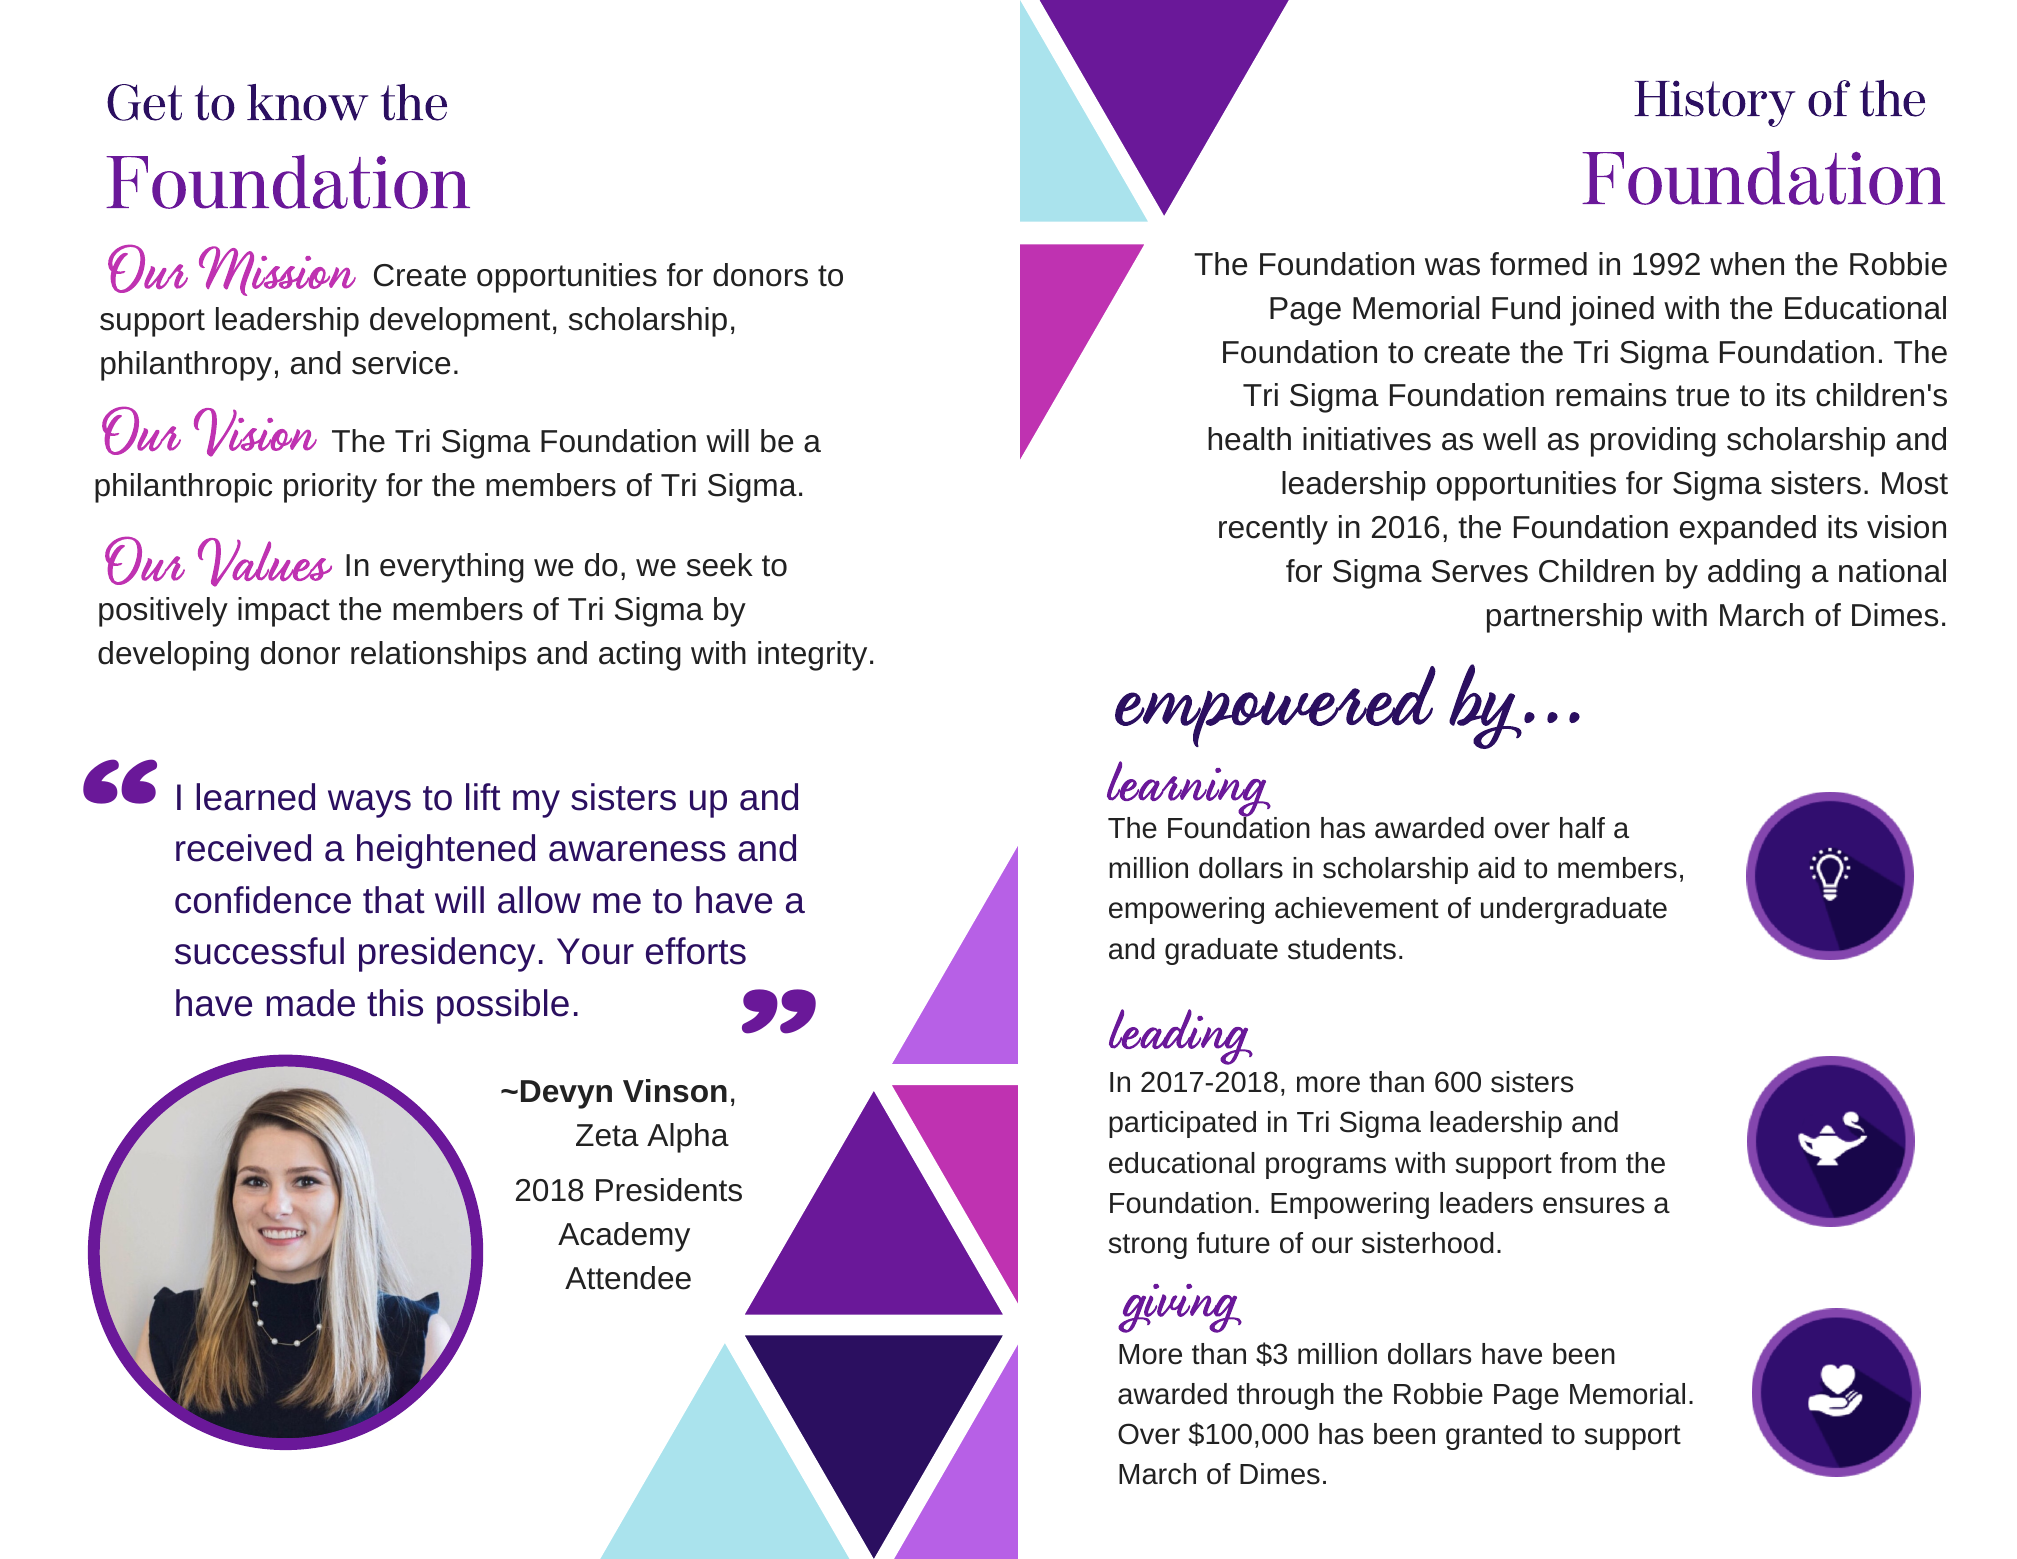  What do you see at coordinates (307, 102) in the page?
I see `know` at bounding box center [307, 102].
